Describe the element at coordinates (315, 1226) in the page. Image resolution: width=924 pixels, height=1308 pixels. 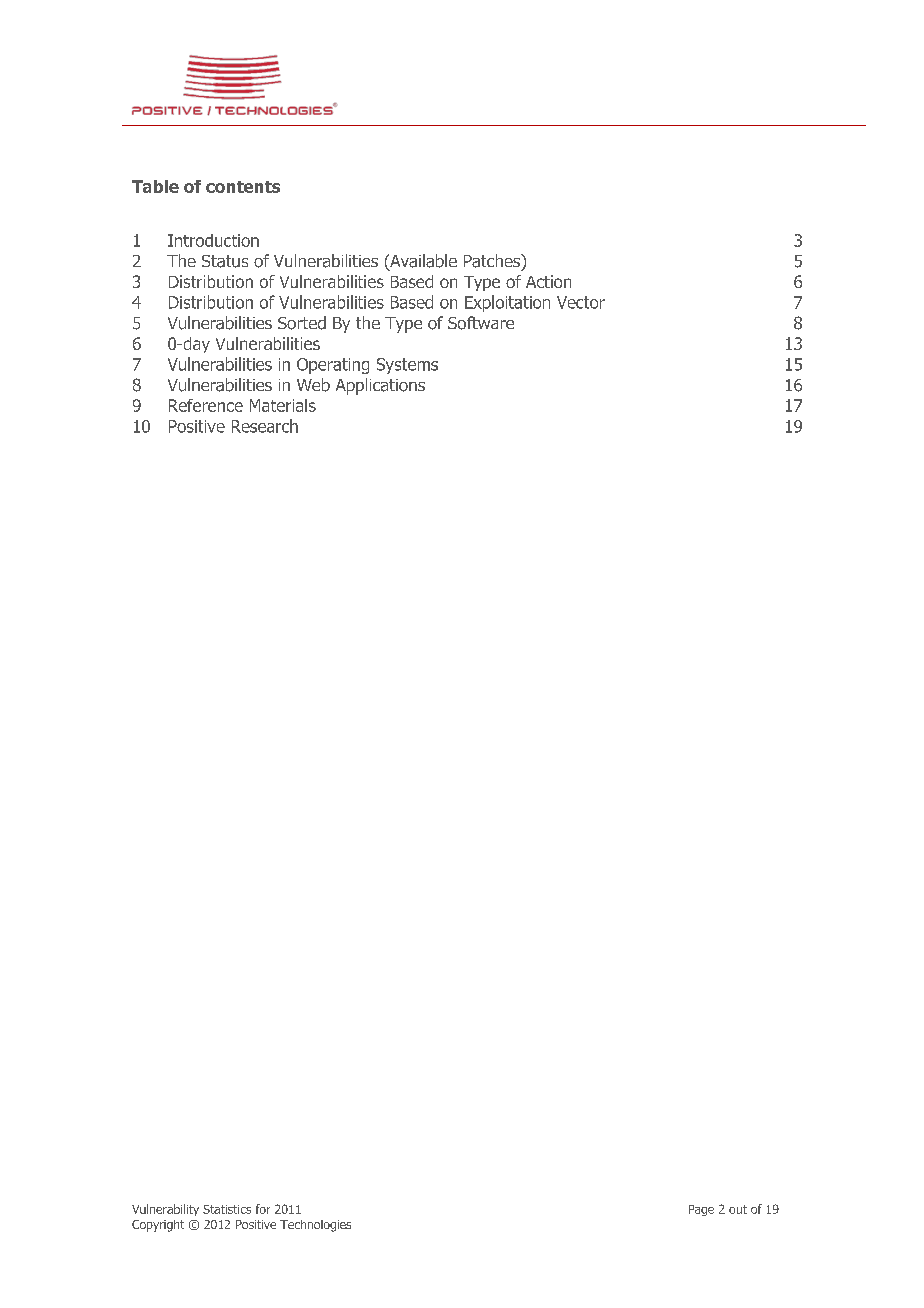
I see `Technologies` at that location.
